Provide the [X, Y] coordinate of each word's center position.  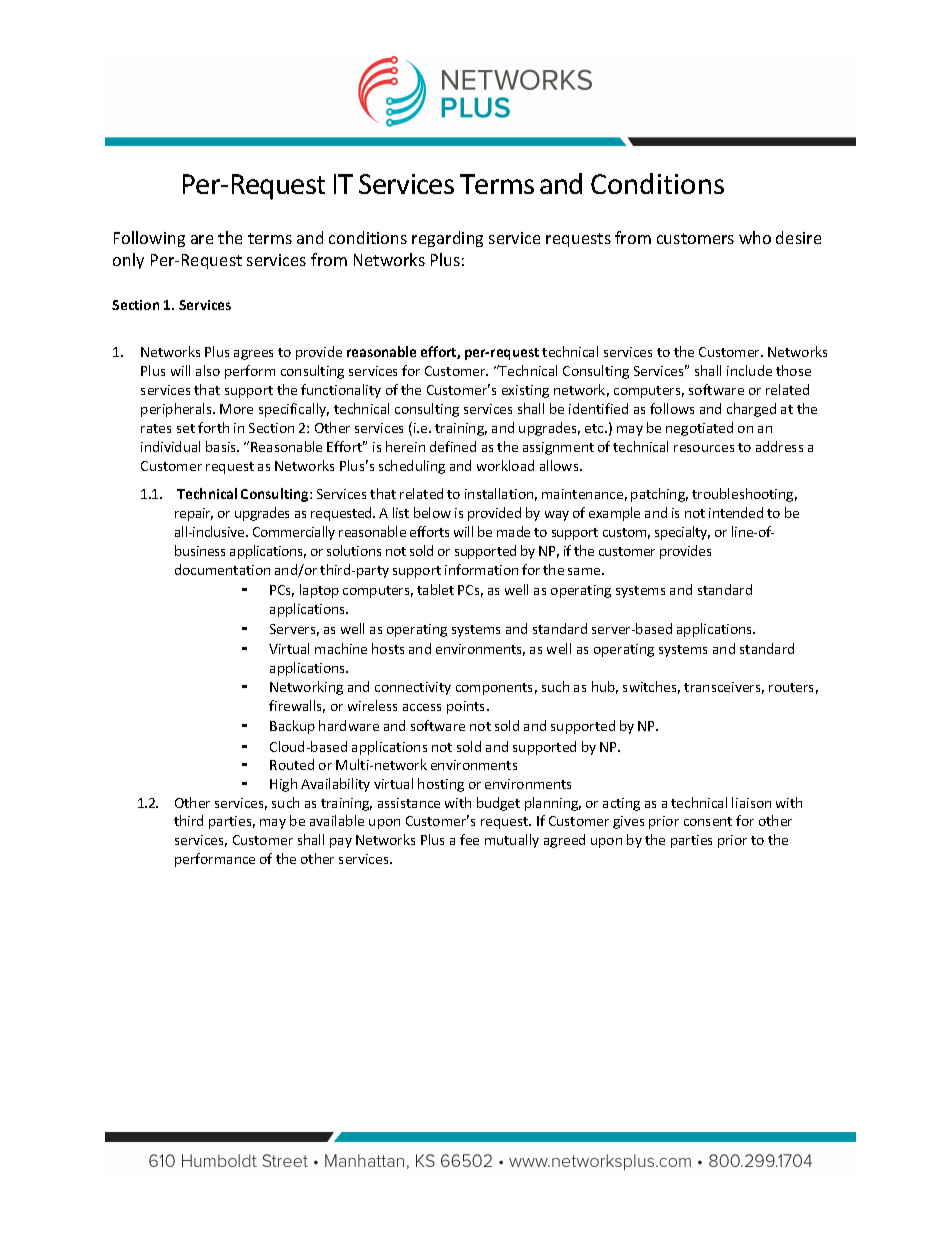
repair [194, 514]
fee [469, 839]
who [755, 237]
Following [149, 239]
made [513, 531]
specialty [682, 533]
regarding [447, 239]
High [283, 785]
